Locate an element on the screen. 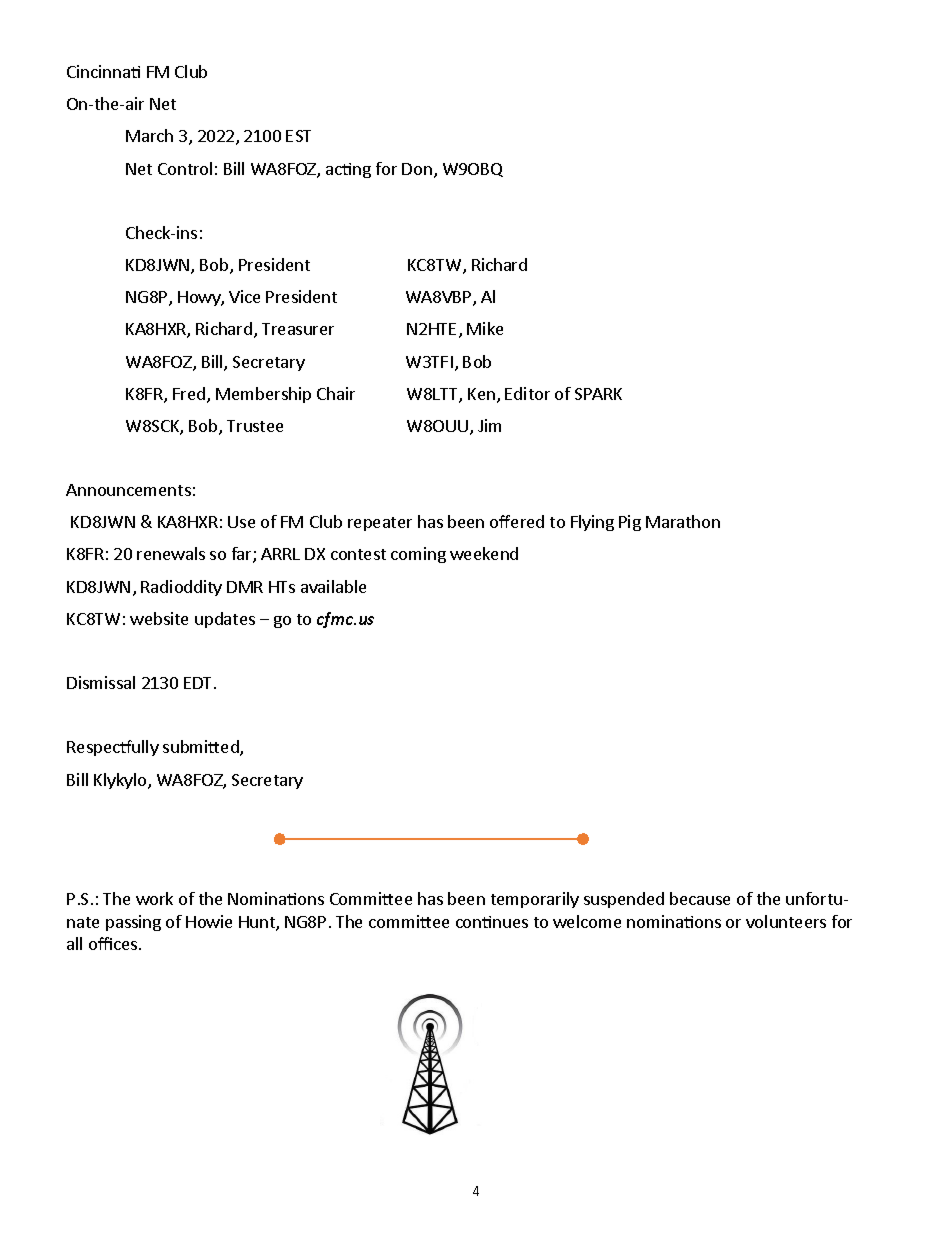 The height and width of the screenshot is (1233, 952). acting is located at coordinates (348, 170).
